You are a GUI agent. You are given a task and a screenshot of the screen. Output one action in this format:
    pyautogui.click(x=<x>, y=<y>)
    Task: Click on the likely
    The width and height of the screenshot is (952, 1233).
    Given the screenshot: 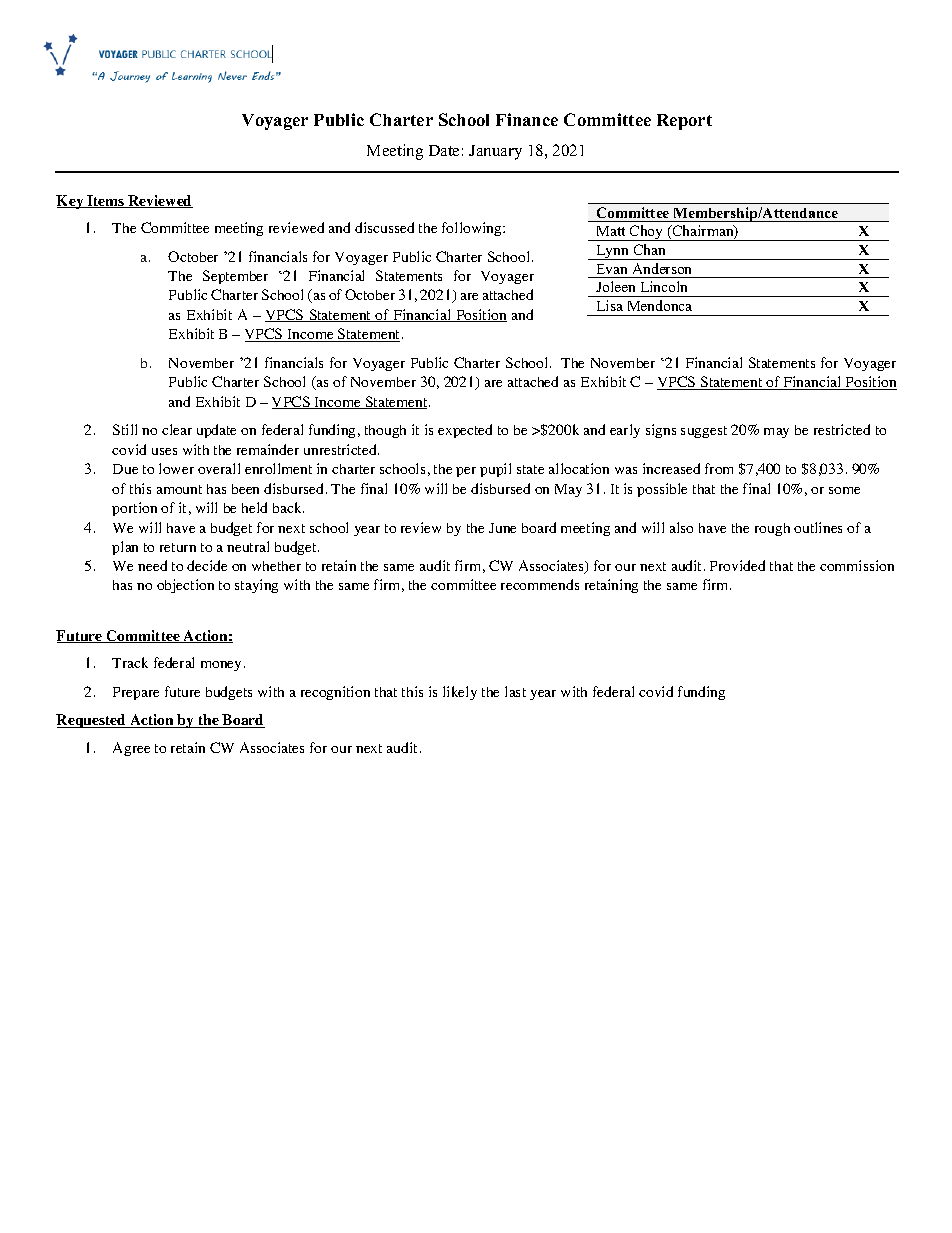 What is the action you would take?
    pyautogui.click(x=460, y=693)
